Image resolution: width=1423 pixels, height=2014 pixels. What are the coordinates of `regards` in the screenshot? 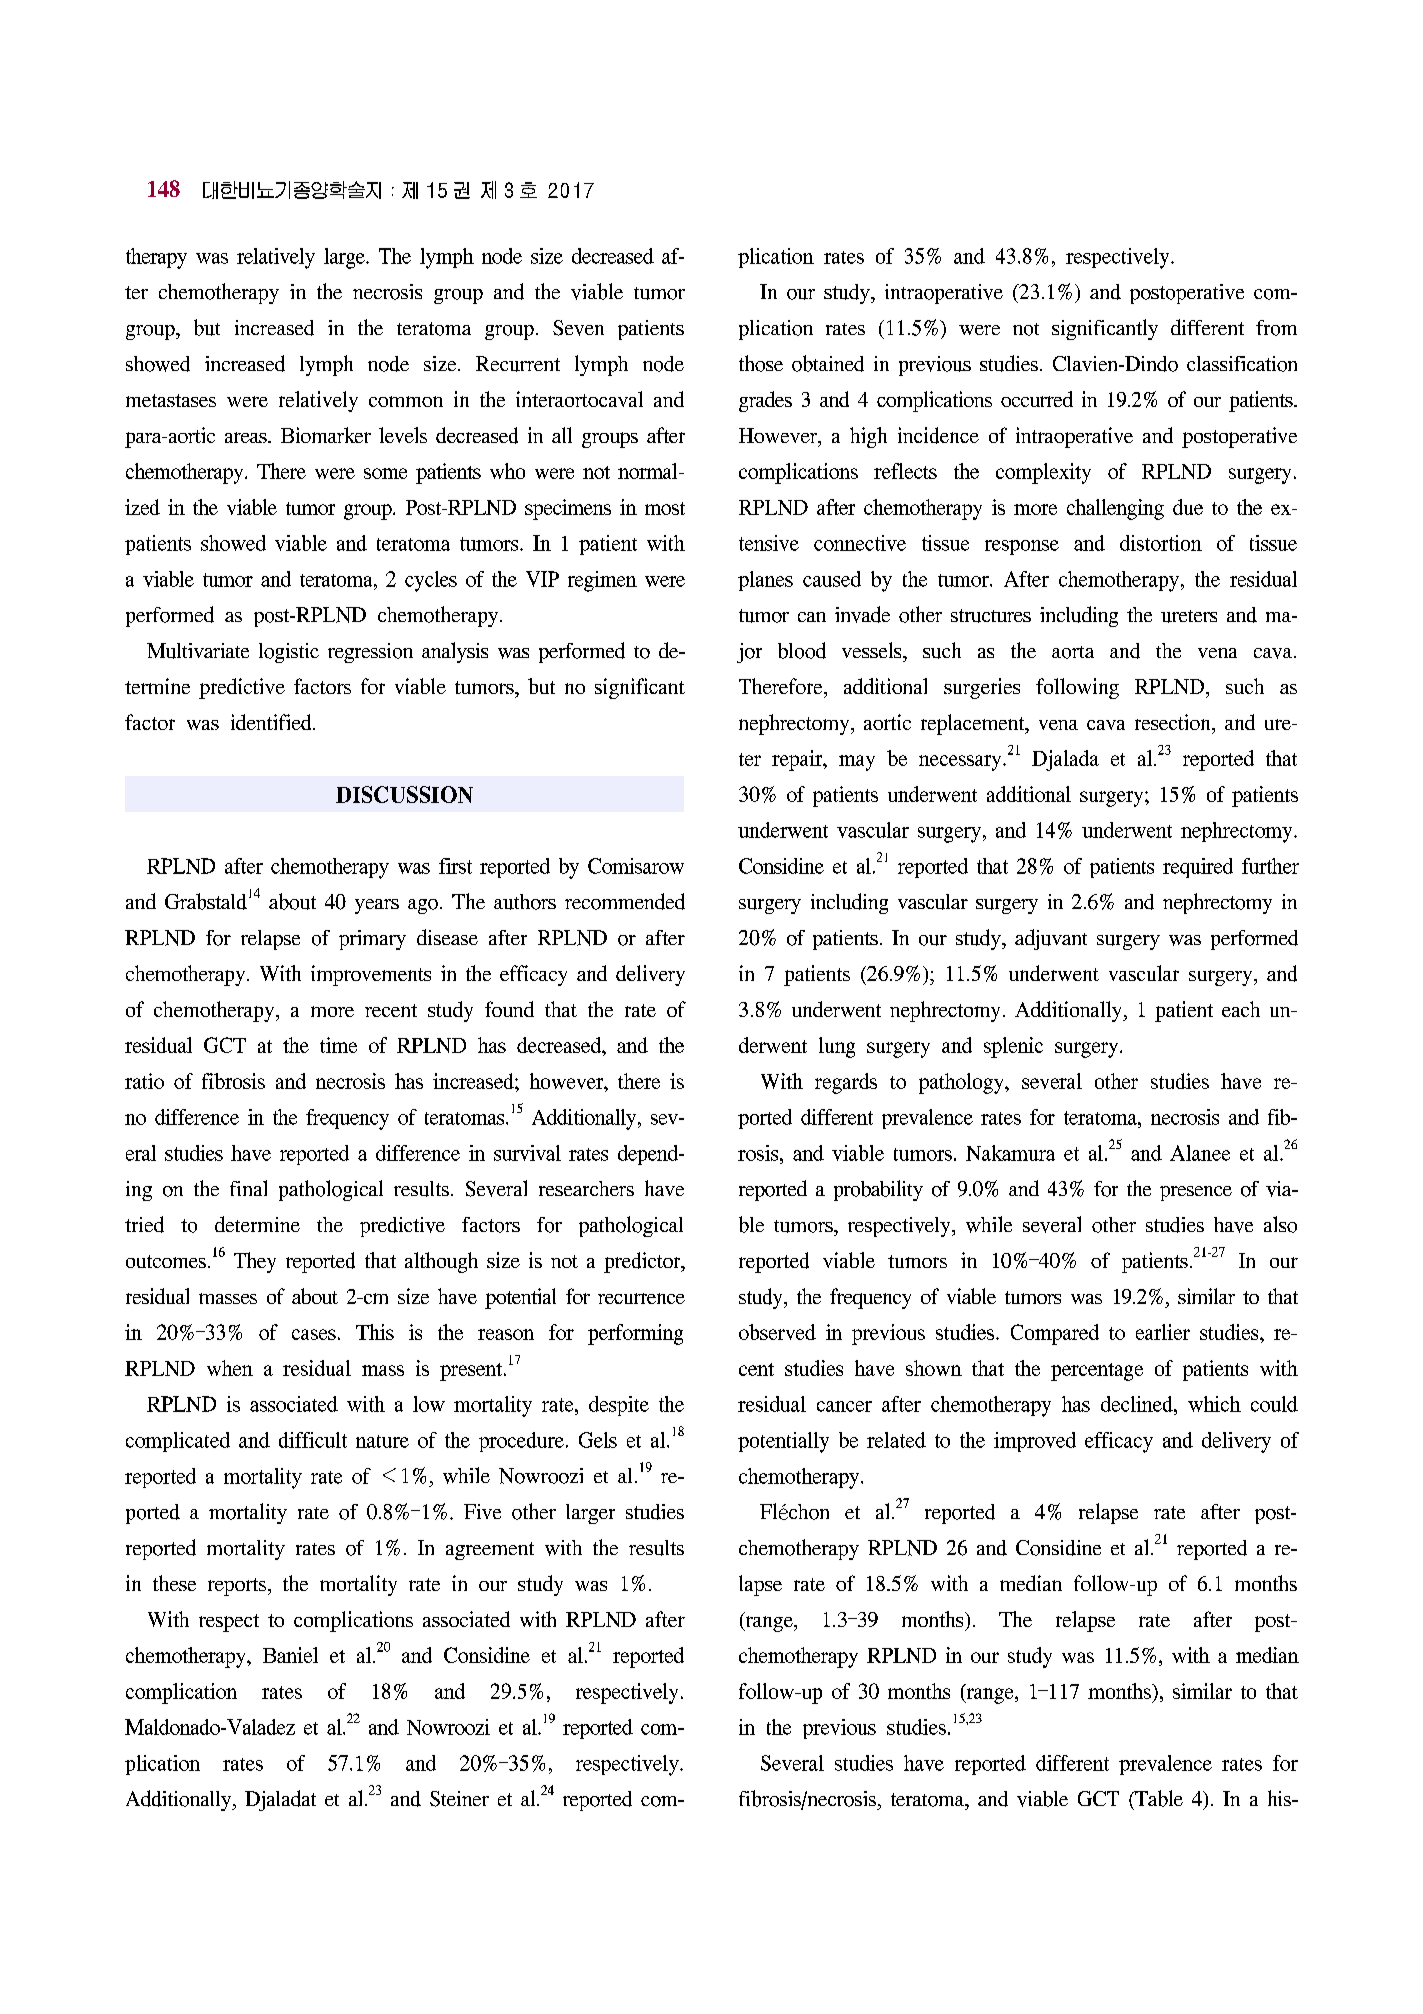 It's located at (846, 1083).
